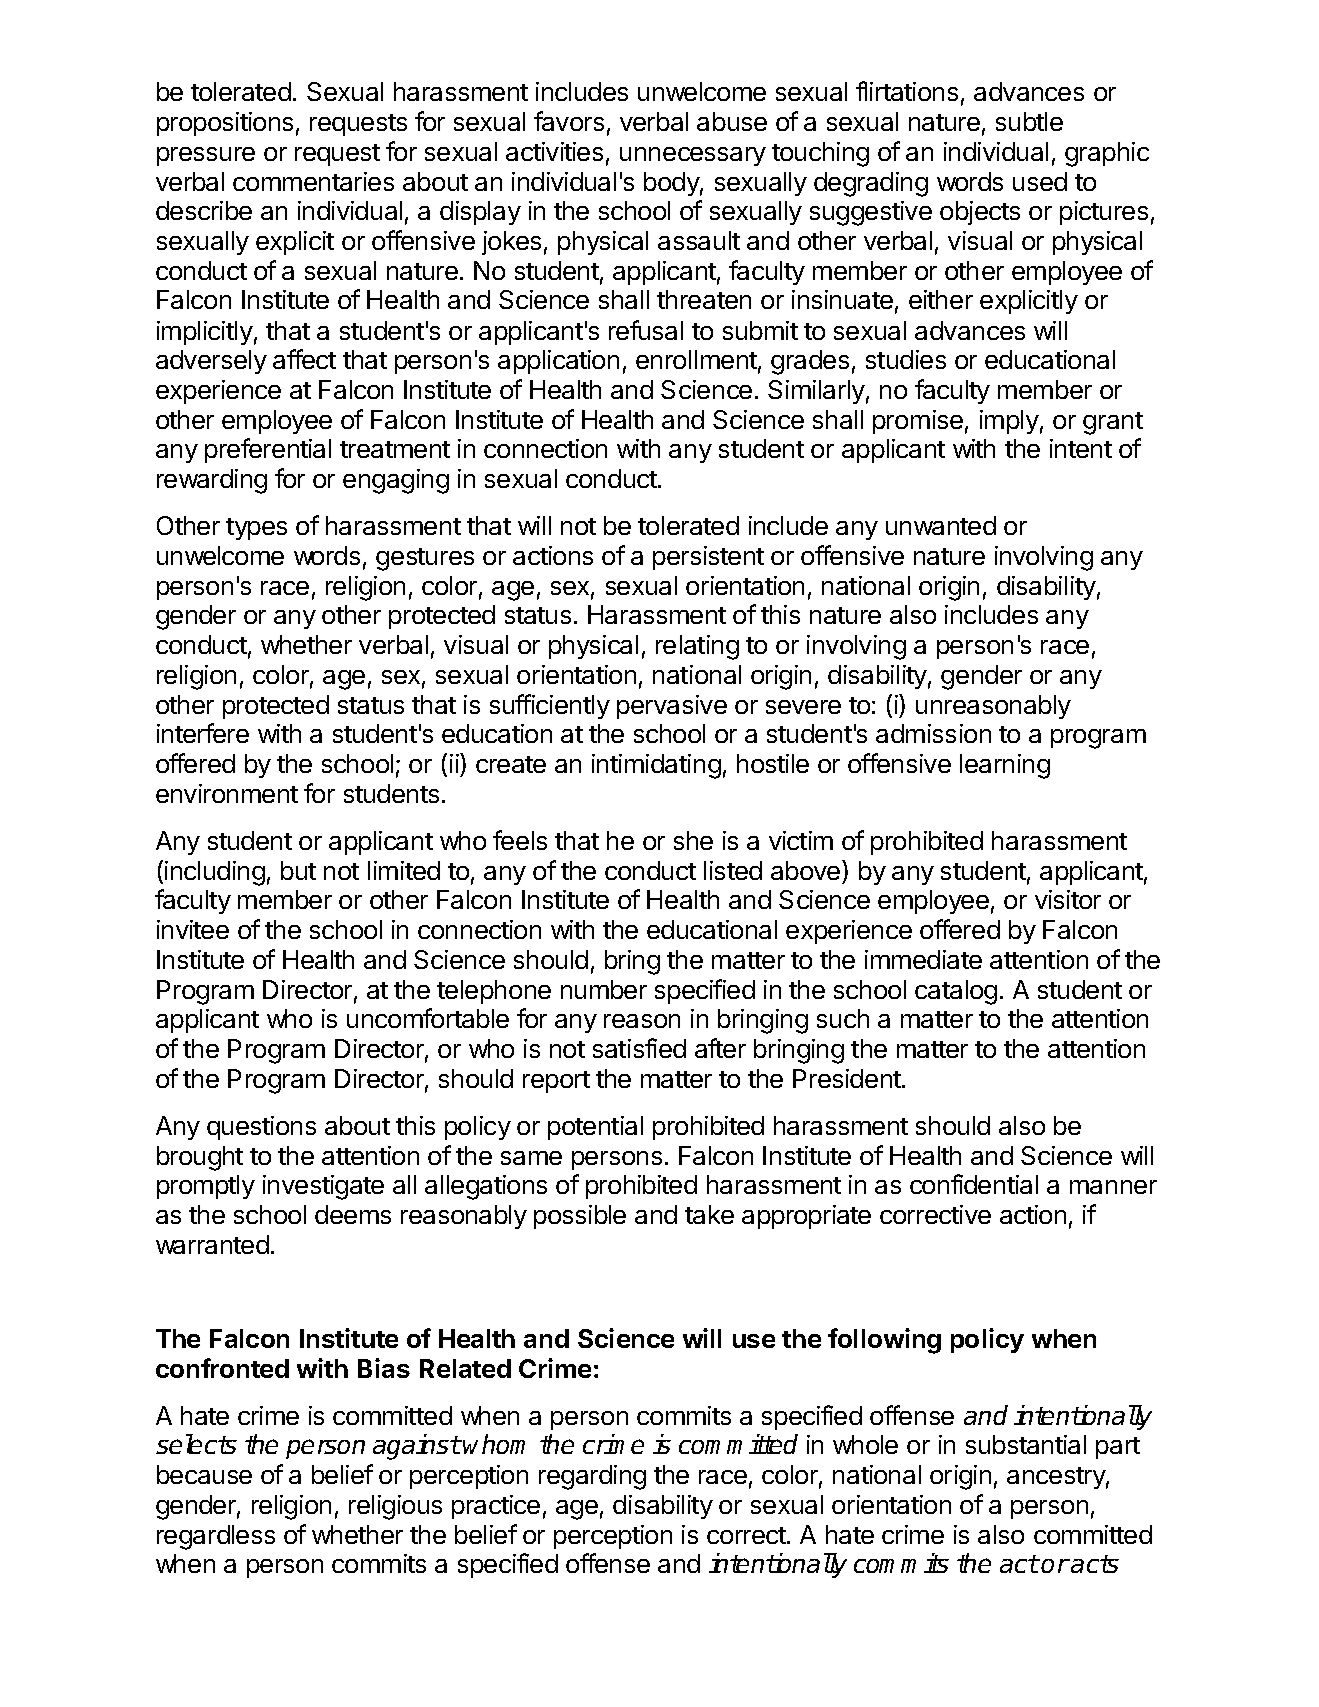 The image size is (1319, 1707). Describe the element at coordinates (693, 156) in the document. I see `unnecessary` at that location.
